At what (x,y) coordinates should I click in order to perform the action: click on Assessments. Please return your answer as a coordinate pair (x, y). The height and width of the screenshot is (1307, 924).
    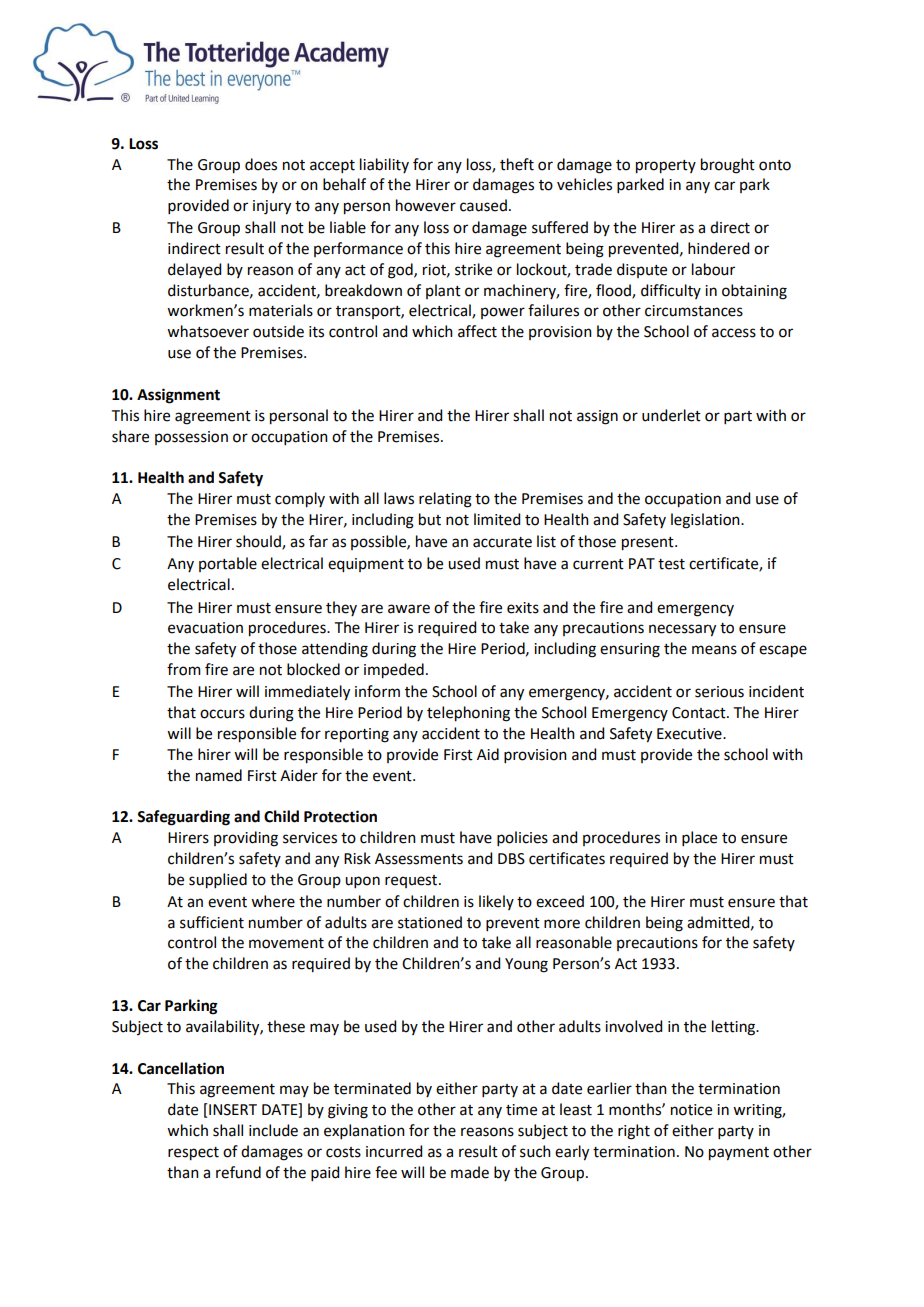
    Looking at the image, I should click on (419, 859).
